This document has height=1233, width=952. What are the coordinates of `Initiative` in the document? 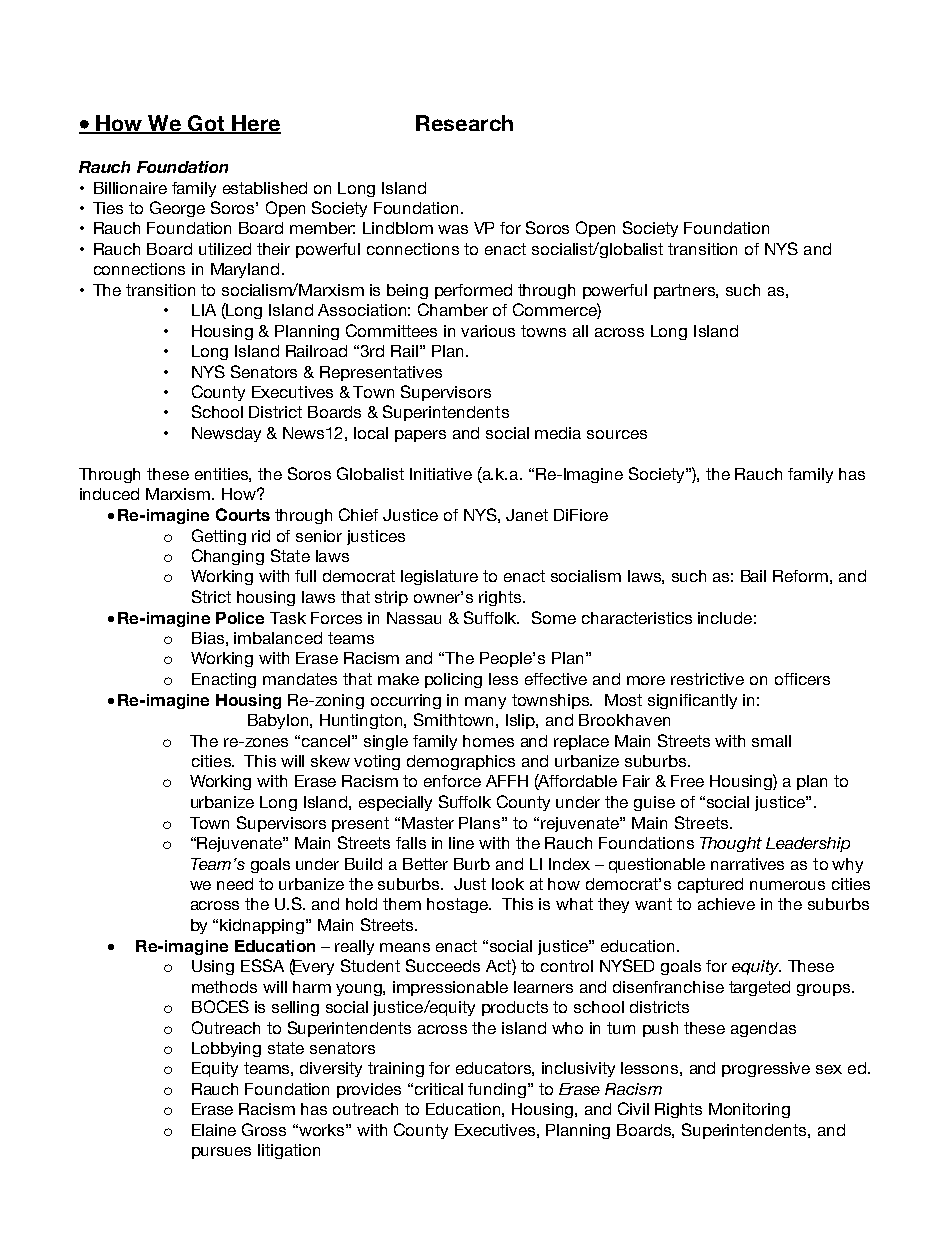 It's located at (441, 474).
